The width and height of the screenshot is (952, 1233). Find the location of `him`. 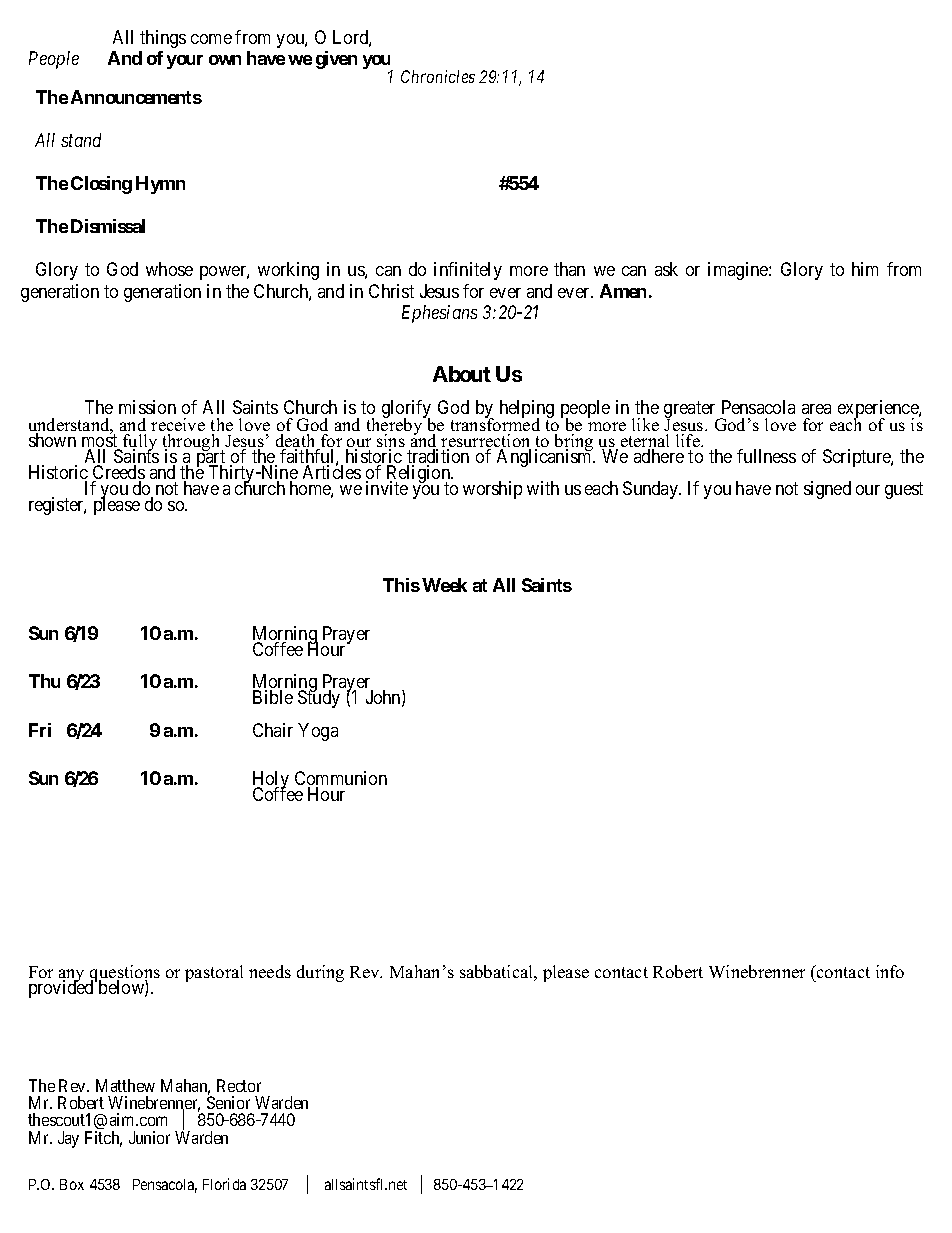

him is located at coordinates (865, 269).
